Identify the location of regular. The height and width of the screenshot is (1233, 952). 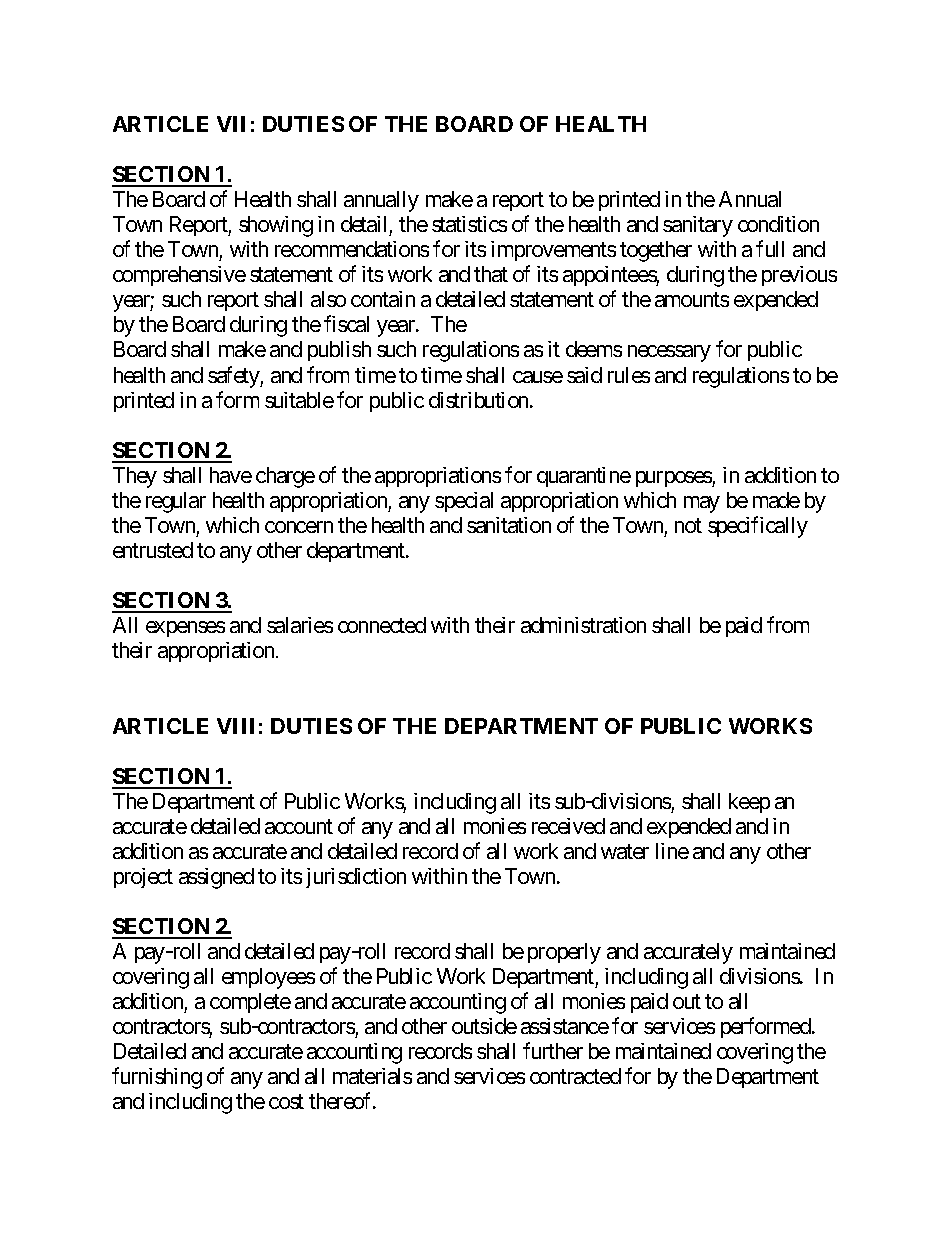
(176, 502).
